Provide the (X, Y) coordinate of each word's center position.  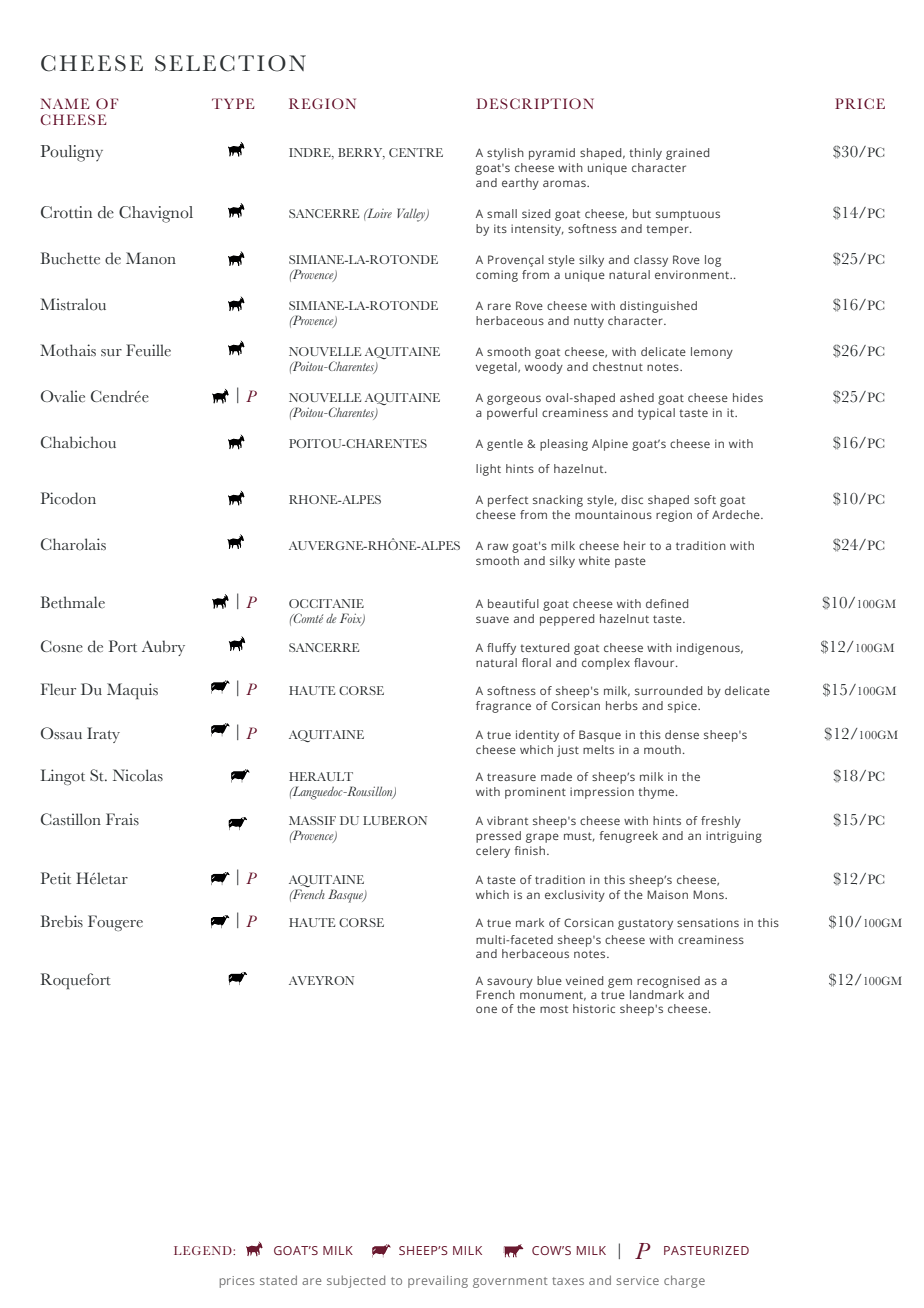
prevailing (438, 1281)
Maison (667, 894)
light (488, 470)
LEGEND (204, 1250)
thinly (645, 154)
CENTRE (416, 152)
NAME (65, 103)
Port (123, 646)
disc (632, 499)
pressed (498, 837)
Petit (56, 878)
